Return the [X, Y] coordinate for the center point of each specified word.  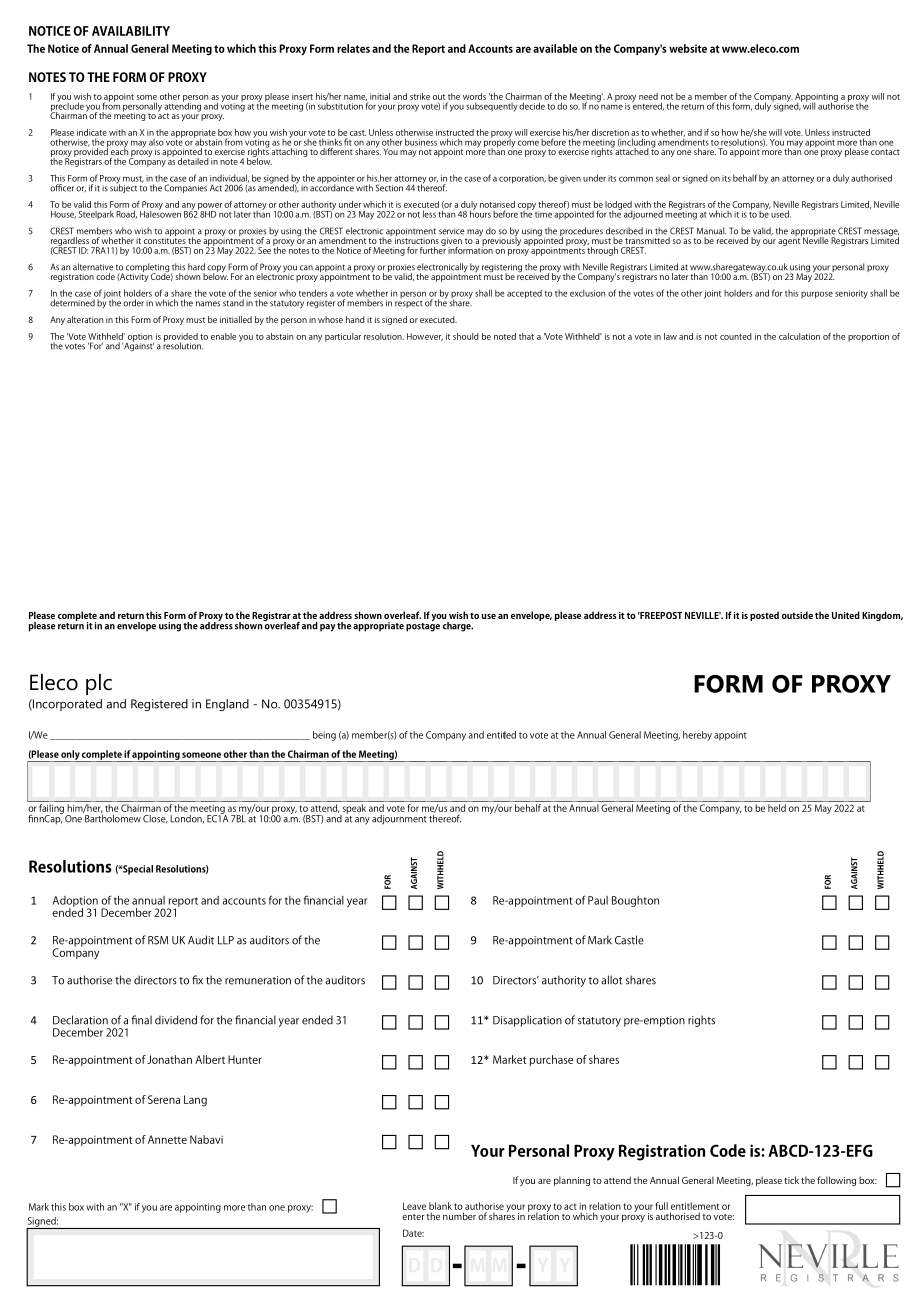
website [688, 48]
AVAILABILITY [131, 31]
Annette [167, 1139]
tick [791, 1180]
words [474, 96]
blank [440, 1206]
